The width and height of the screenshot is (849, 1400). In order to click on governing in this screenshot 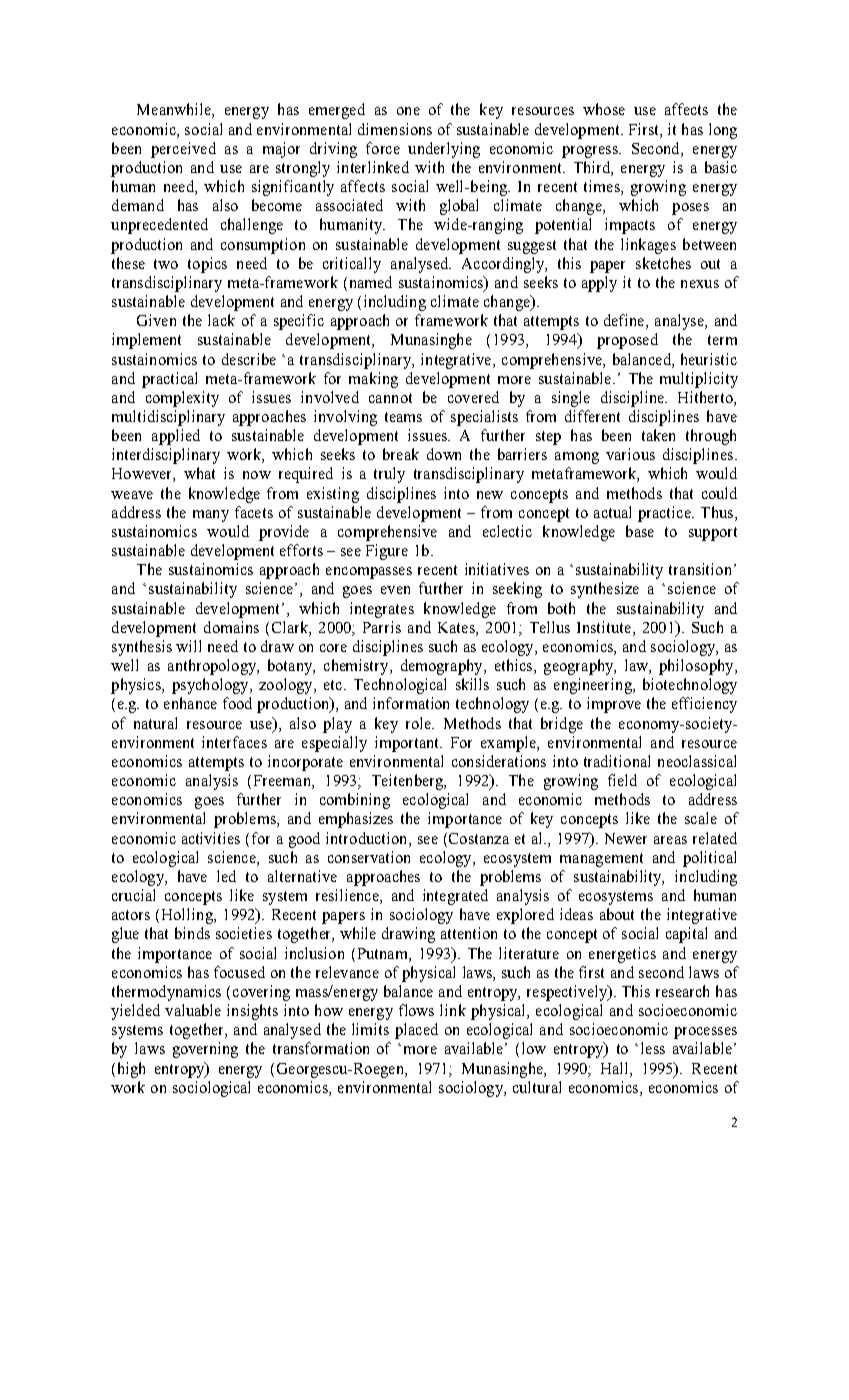, I will do `click(205, 1050)`.
